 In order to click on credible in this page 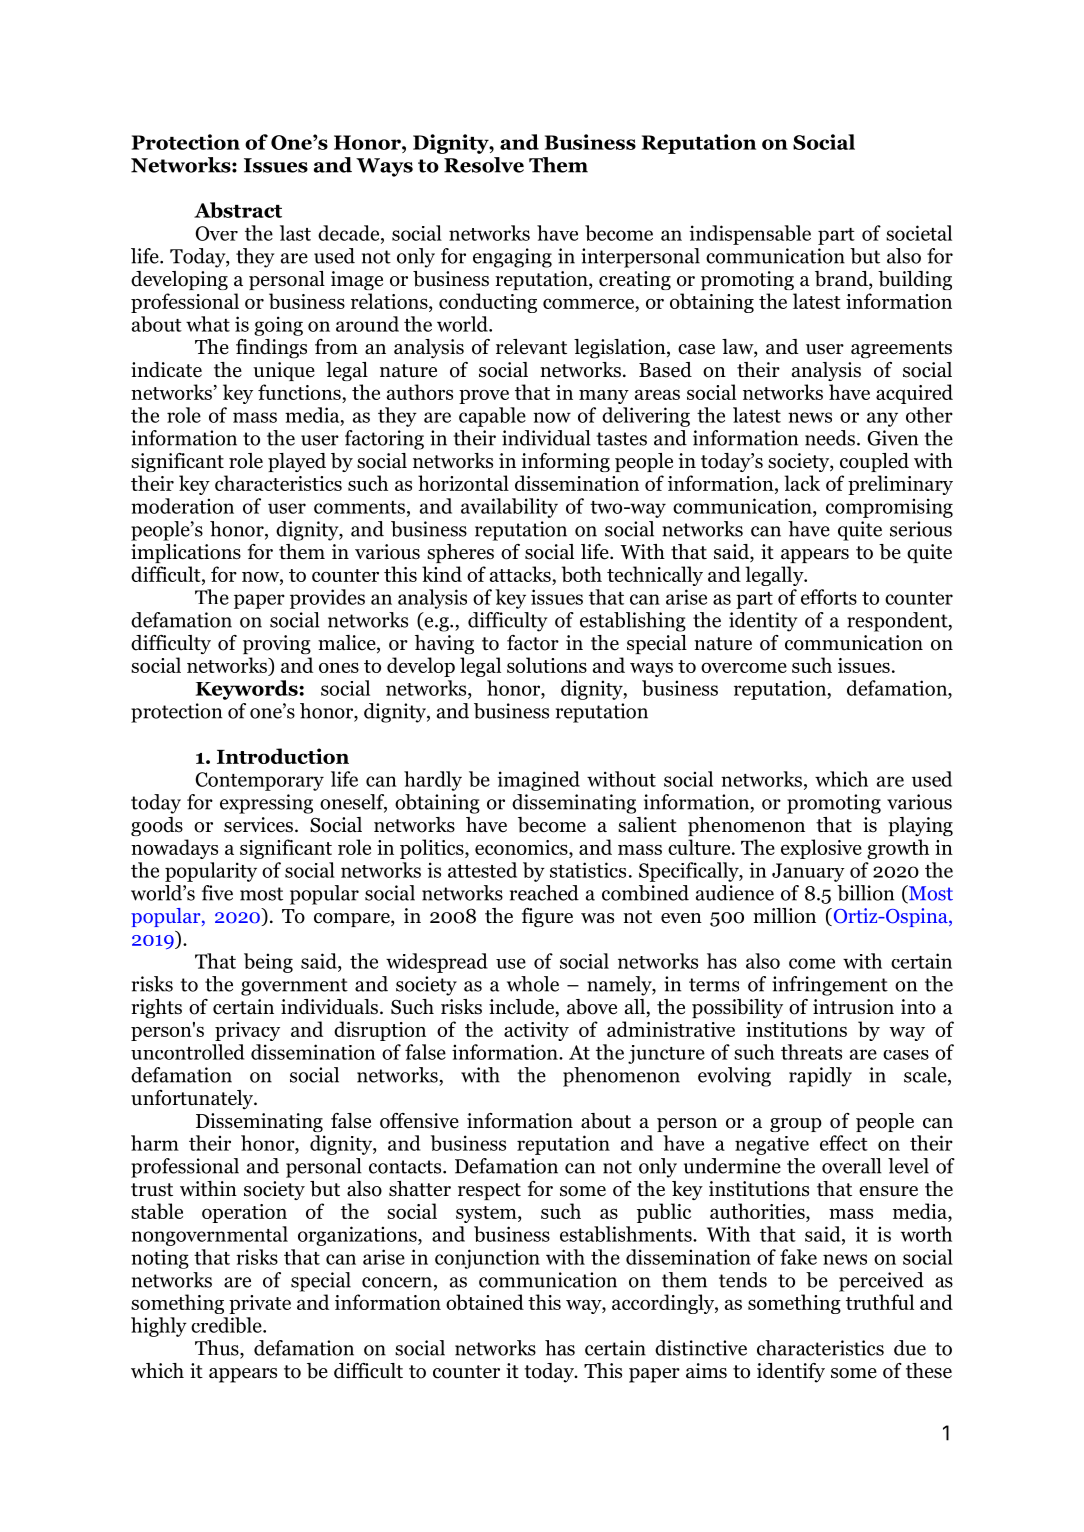, I will do `click(227, 1325)`.
